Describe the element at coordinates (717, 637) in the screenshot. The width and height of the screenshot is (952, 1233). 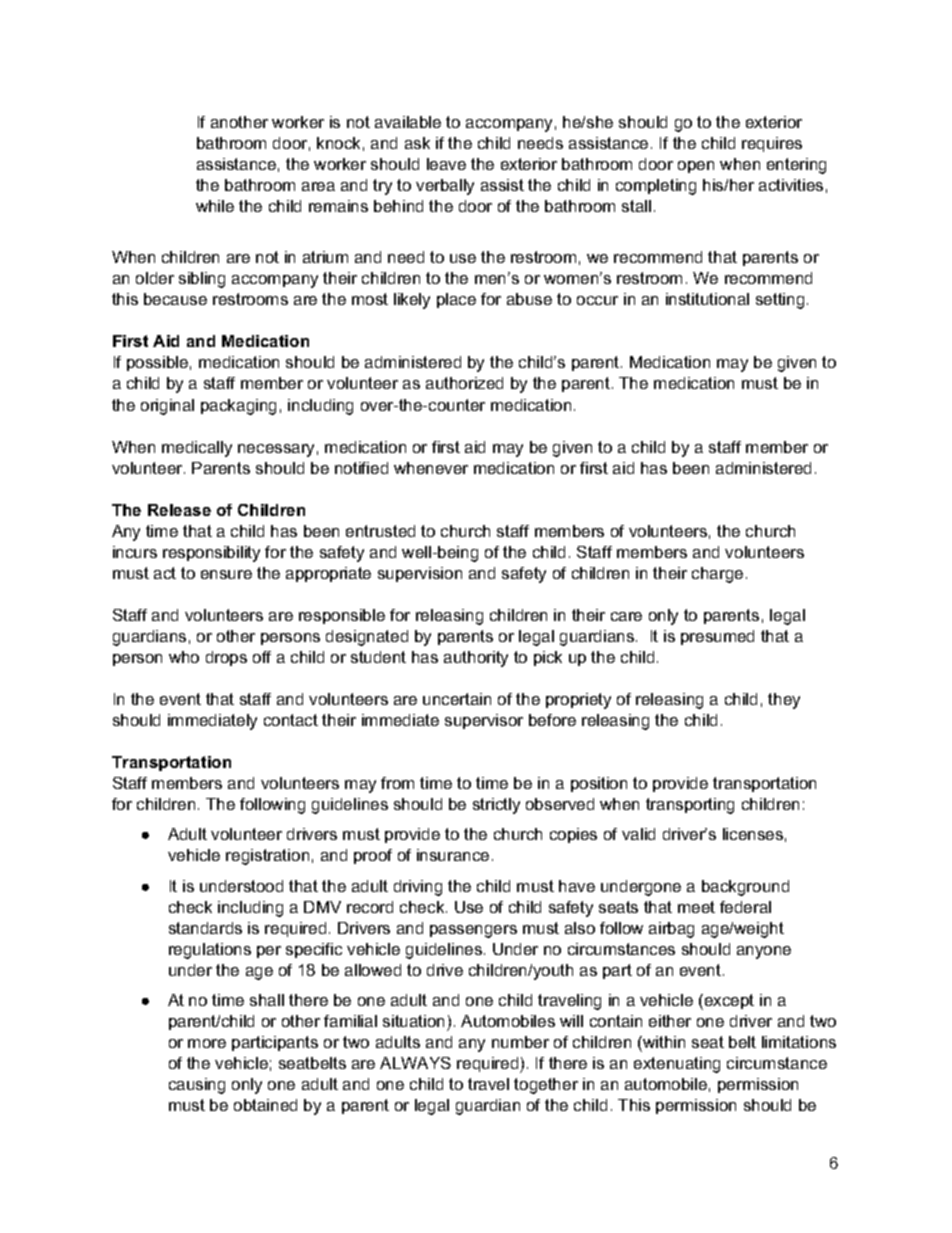
I see `presumed` at that location.
